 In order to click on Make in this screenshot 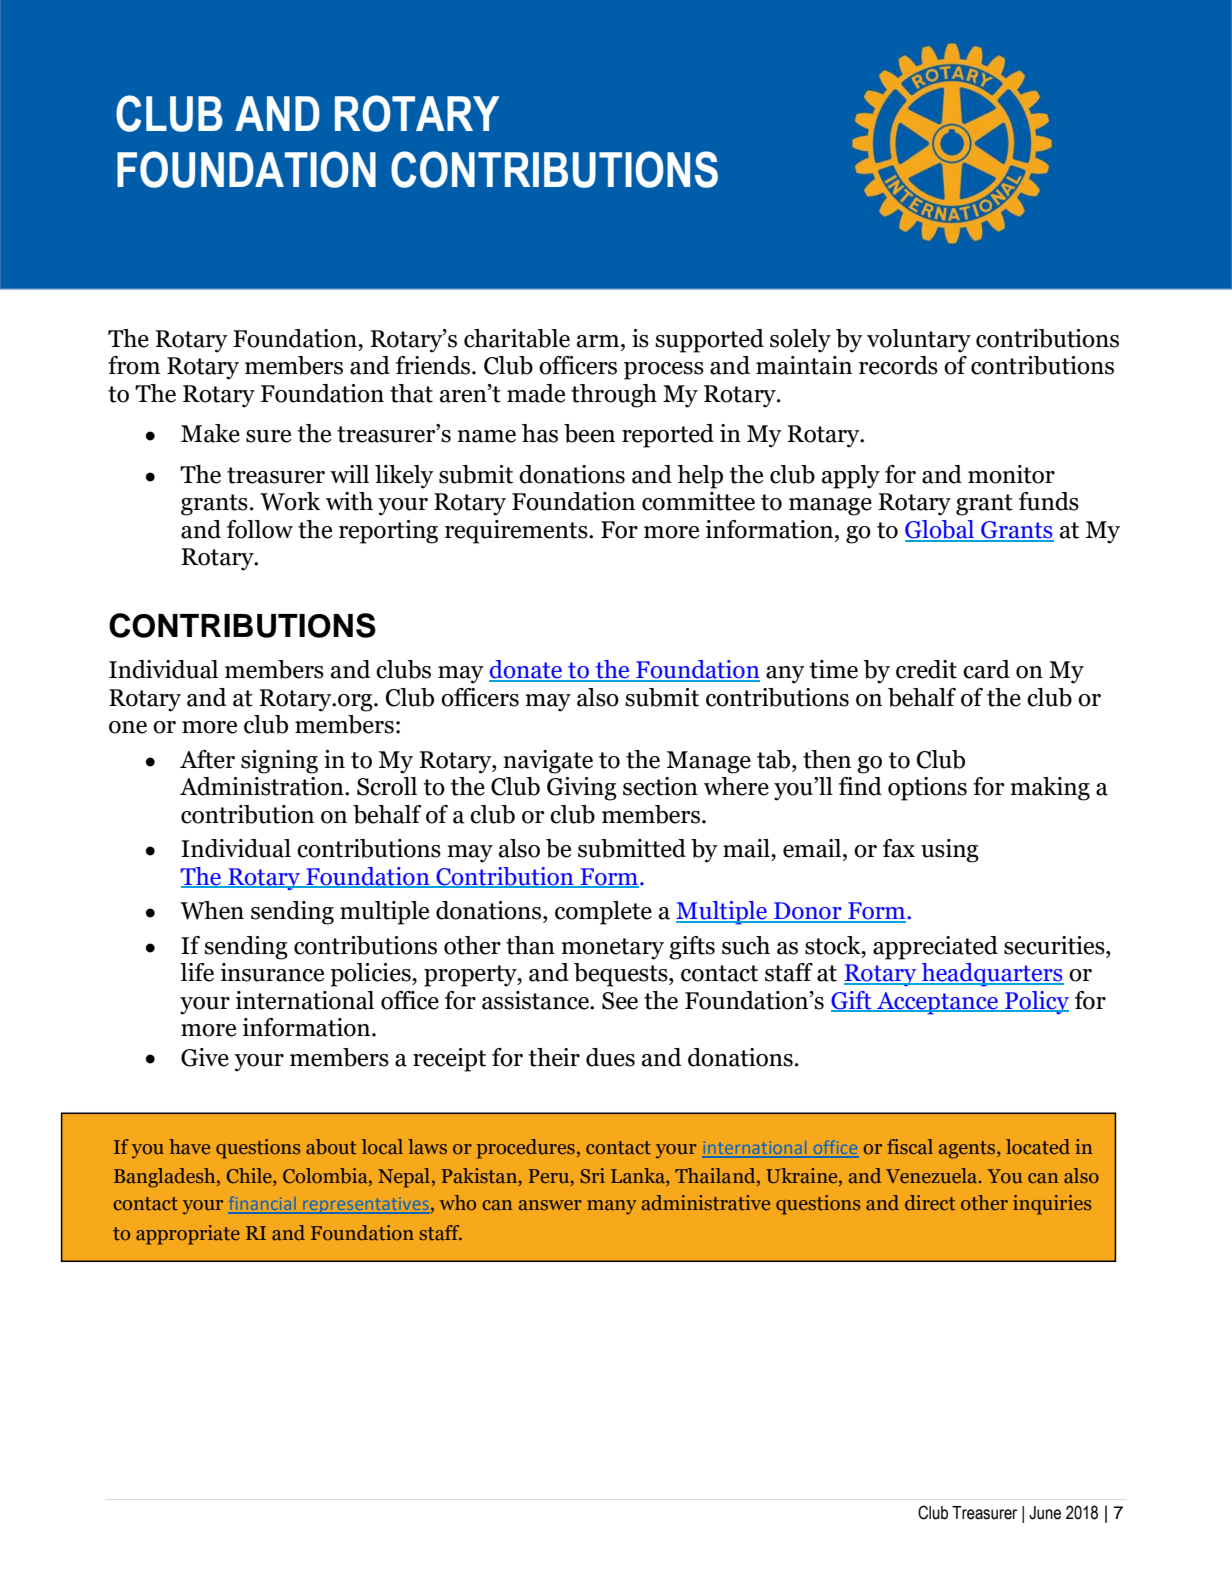, I will do `click(210, 433)`.
